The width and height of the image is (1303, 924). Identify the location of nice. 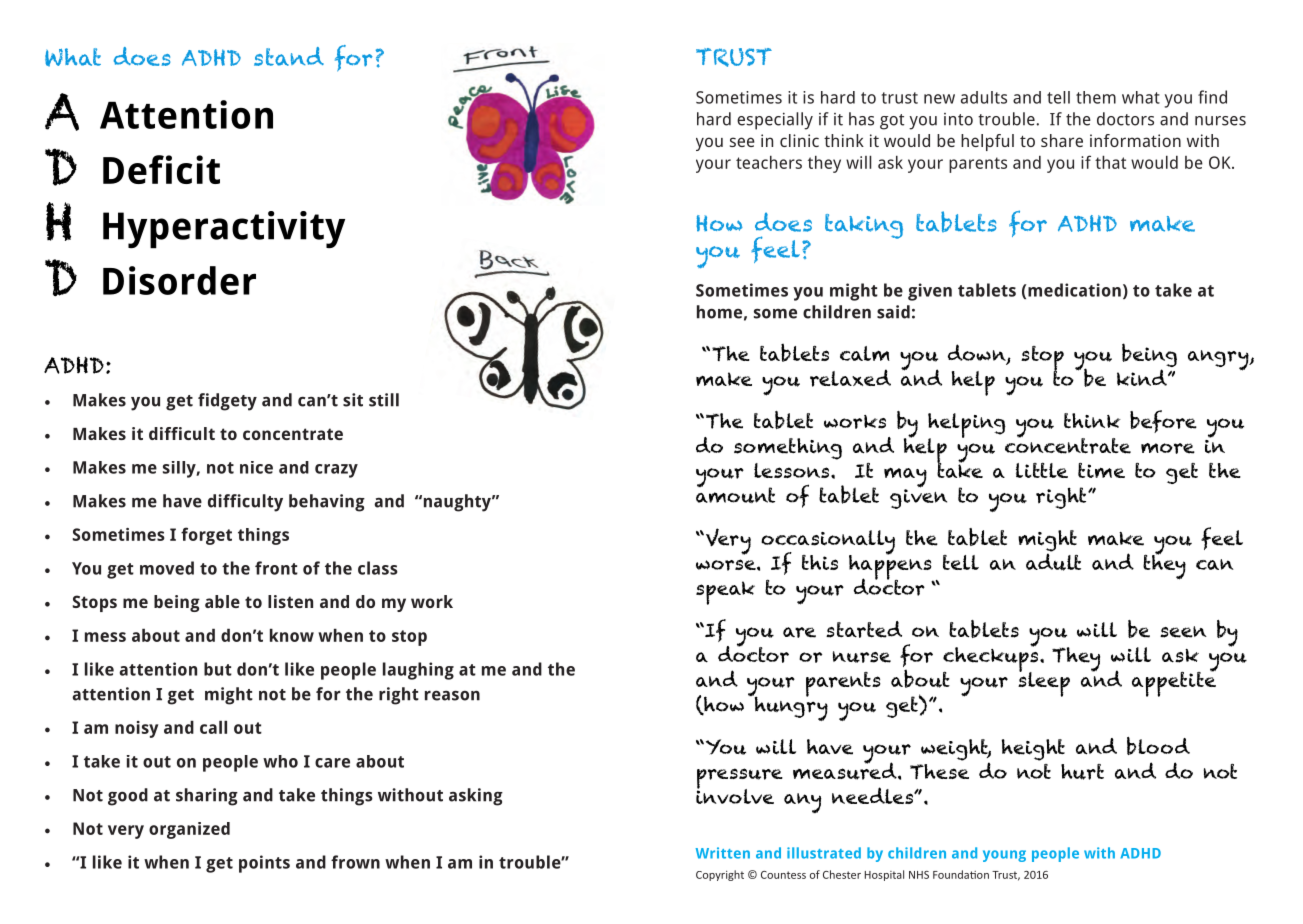
(256, 467).
